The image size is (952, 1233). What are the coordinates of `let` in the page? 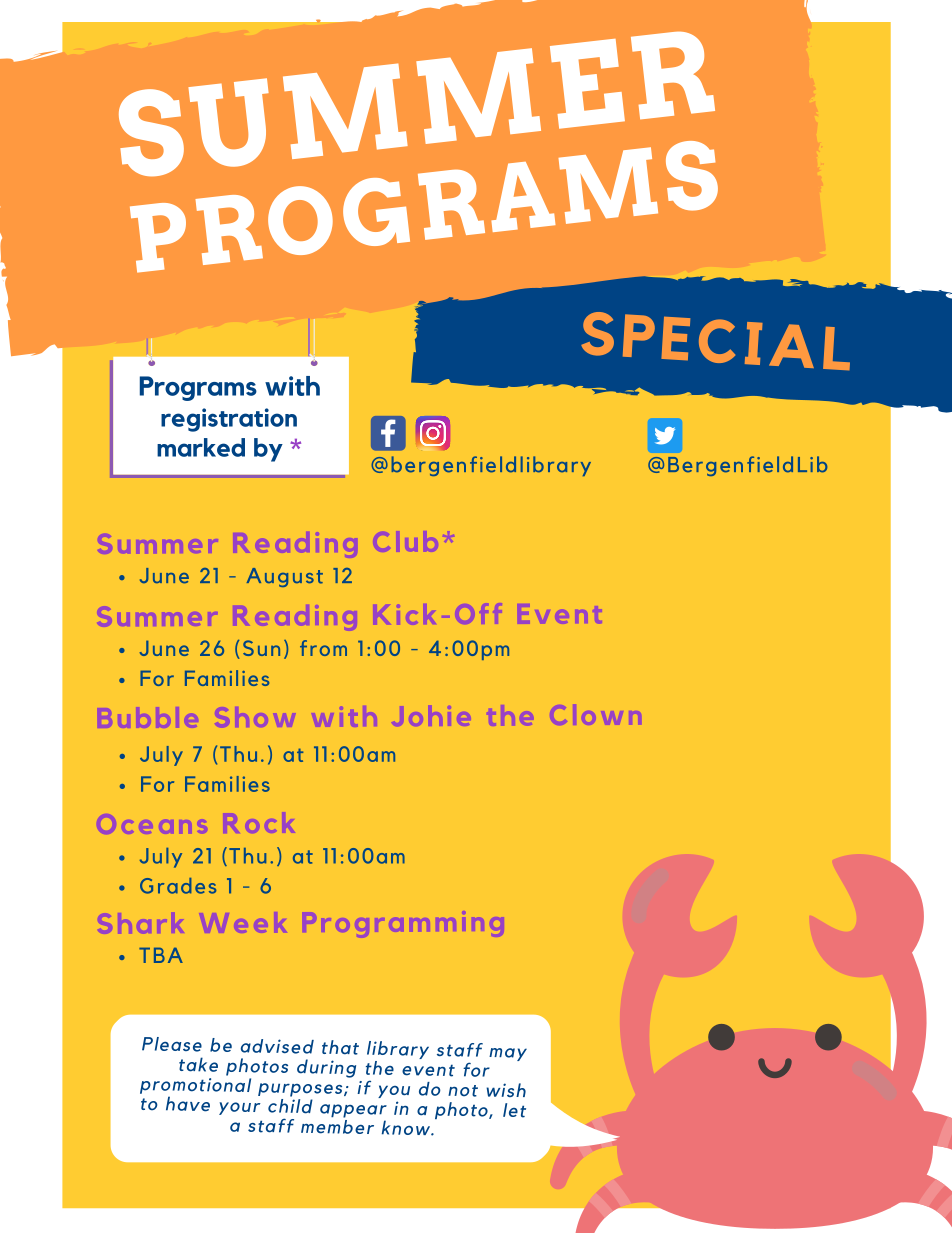 It's located at (514, 1110).
